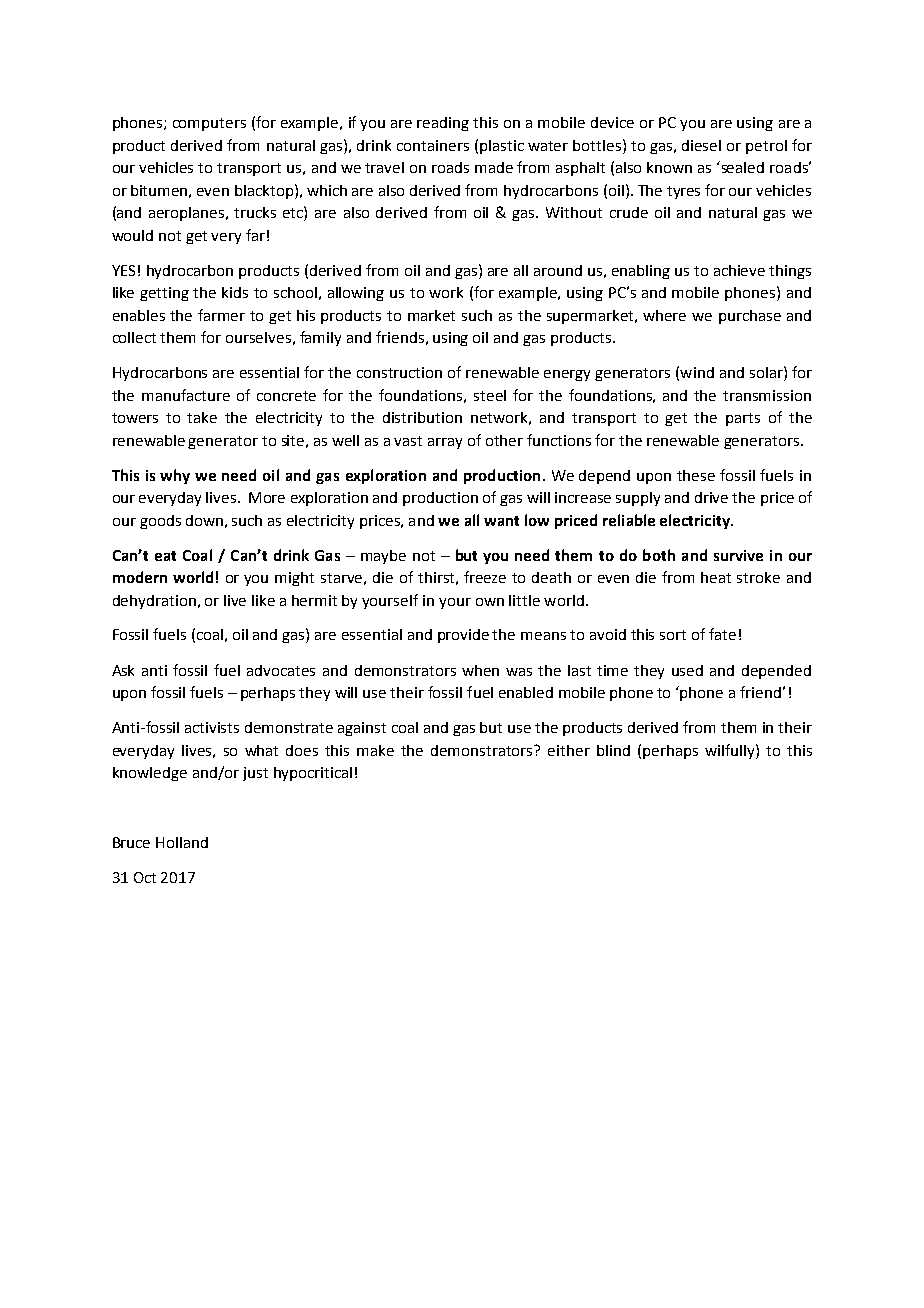  What do you see at coordinates (731, 751) in the screenshot?
I see `wilfully` at bounding box center [731, 751].
